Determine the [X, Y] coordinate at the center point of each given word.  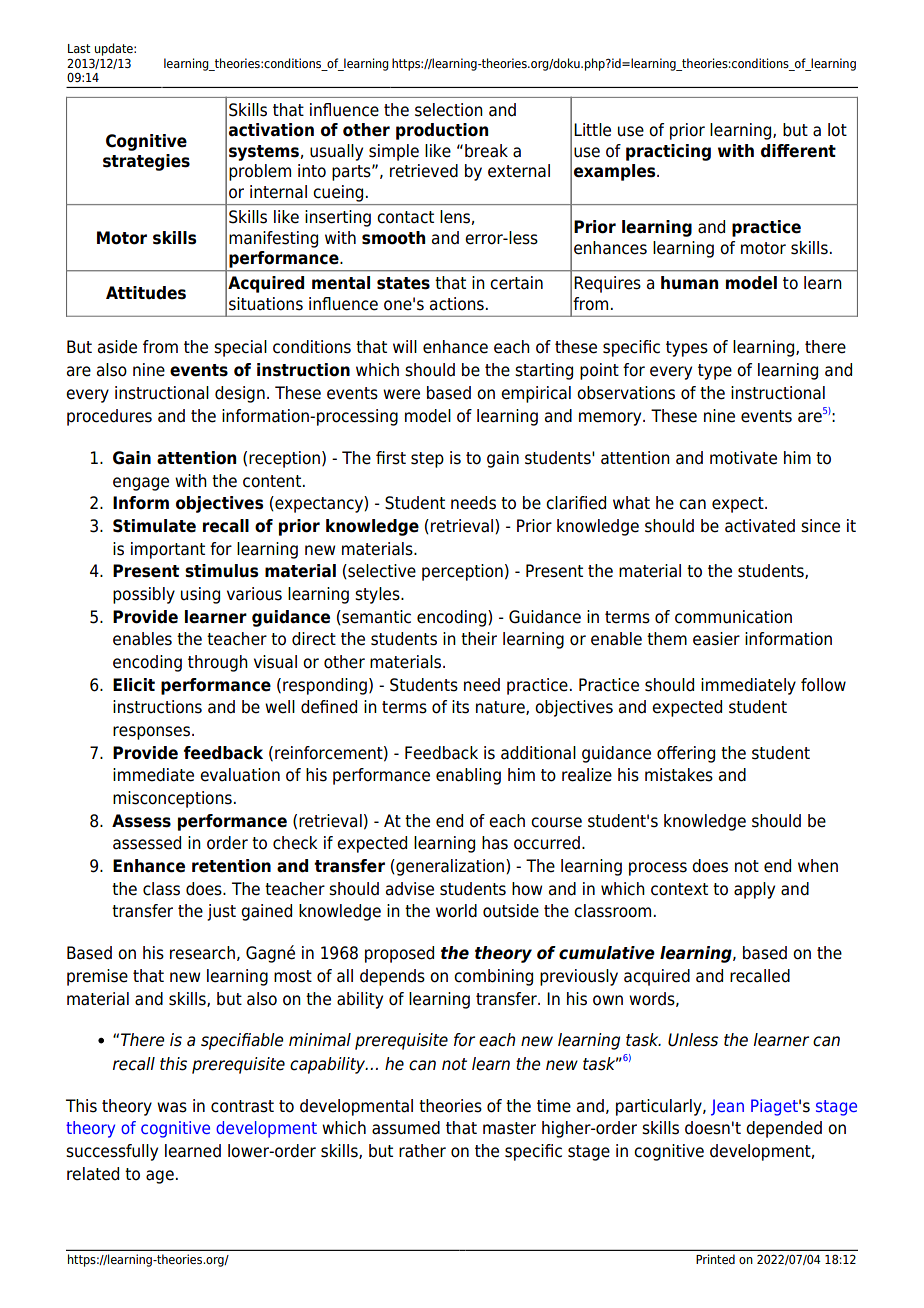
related [93, 1174]
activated [760, 526]
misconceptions [172, 799]
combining [493, 977]
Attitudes [146, 293]
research [202, 953]
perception [462, 572]
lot [837, 130]
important [168, 550]
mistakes [679, 775]
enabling [468, 776]
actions [457, 304]
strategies [146, 162]
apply [754, 890]
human [689, 283]
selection [449, 110]
